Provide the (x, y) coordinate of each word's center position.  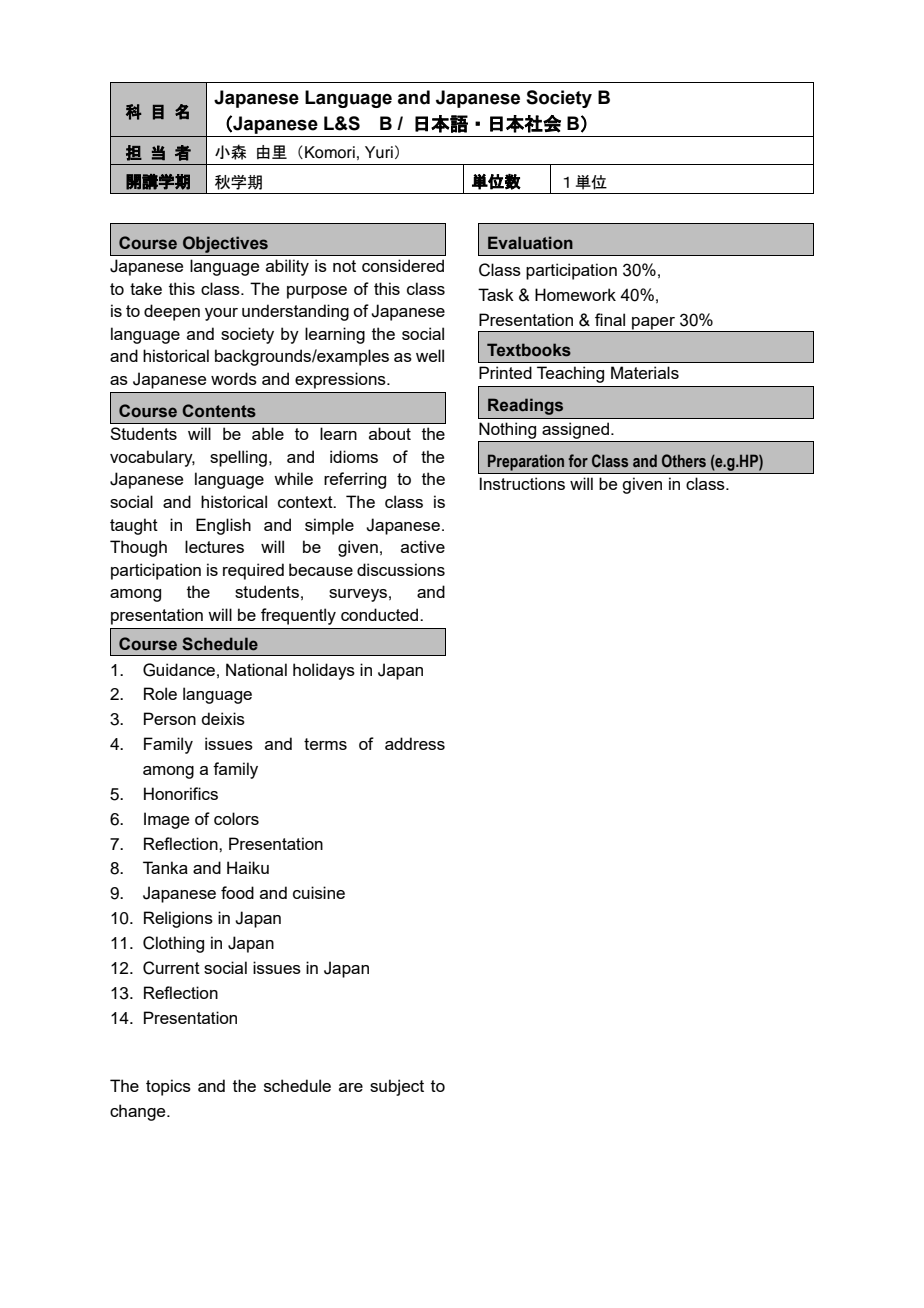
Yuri (379, 152)
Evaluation (530, 243)
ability (287, 267)
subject (397, 1087)
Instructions (522, 483)
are (351, 1087)
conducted (381, 614)
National (256, 669)
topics (168, 1087)
